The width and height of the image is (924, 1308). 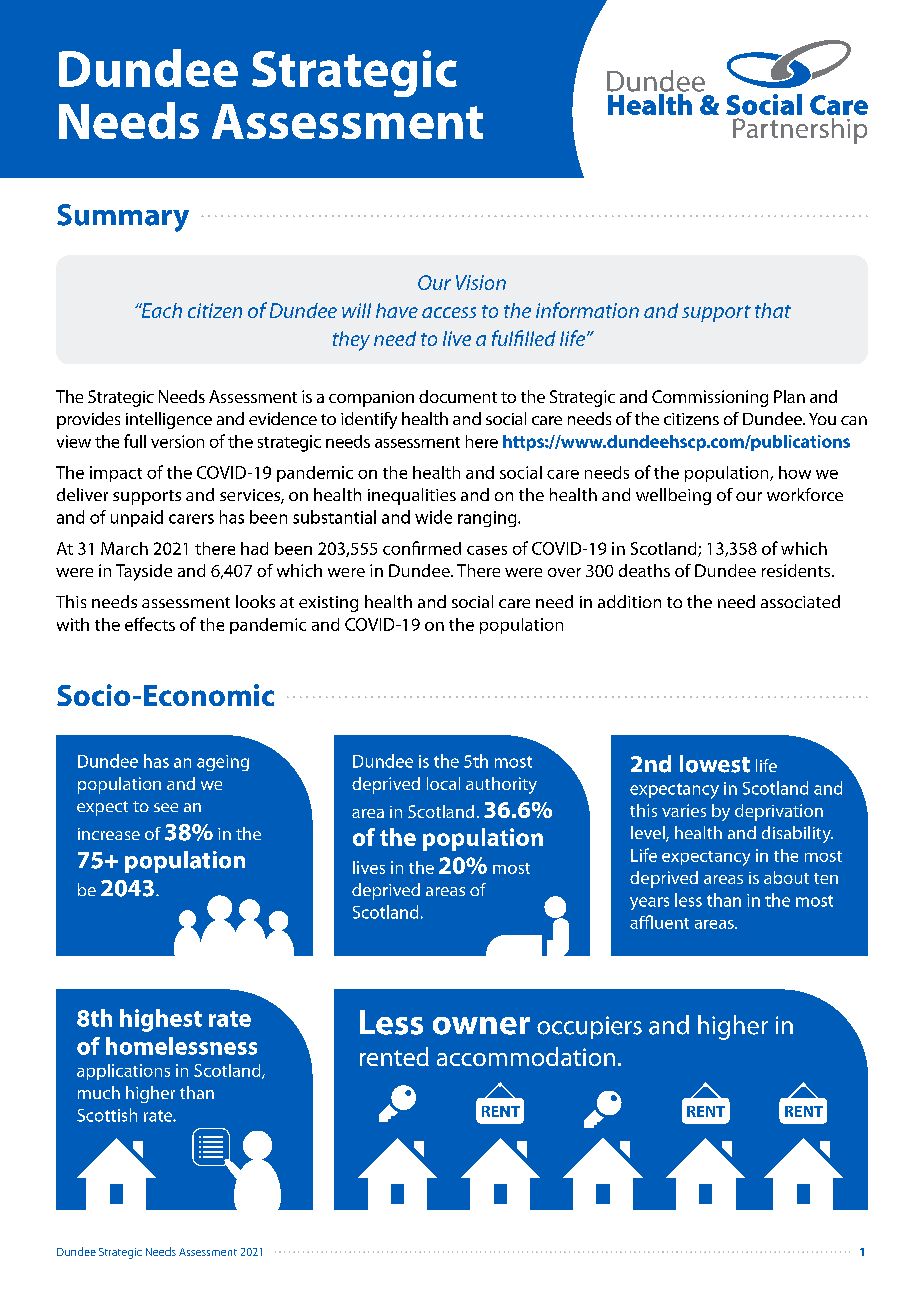 I want to click on about, so click(x=786, y=877).
